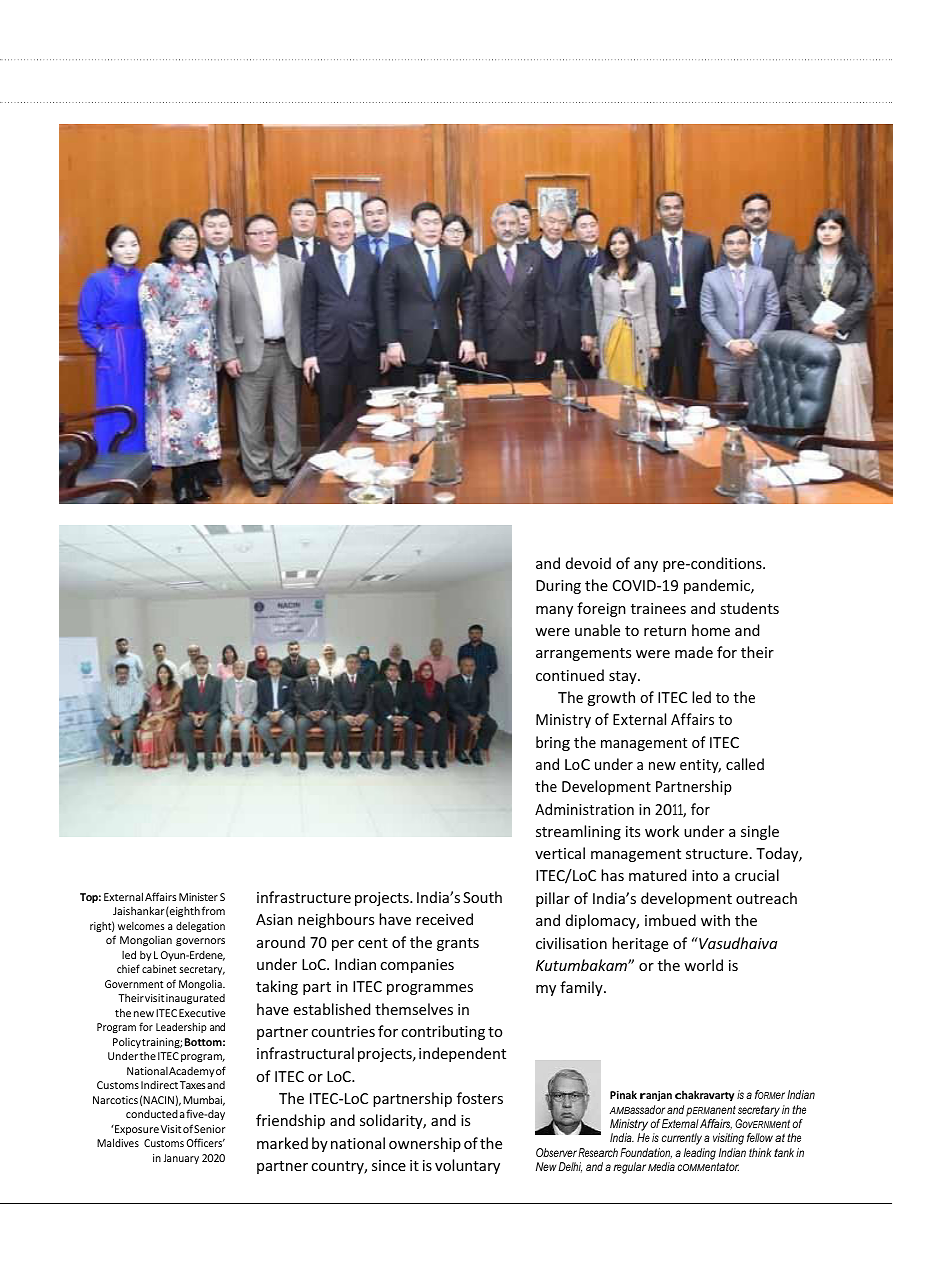 This image has height=1263, width=952. Describe the element at coordinates (198, 897) in the image. I see `Minister` at that location.
